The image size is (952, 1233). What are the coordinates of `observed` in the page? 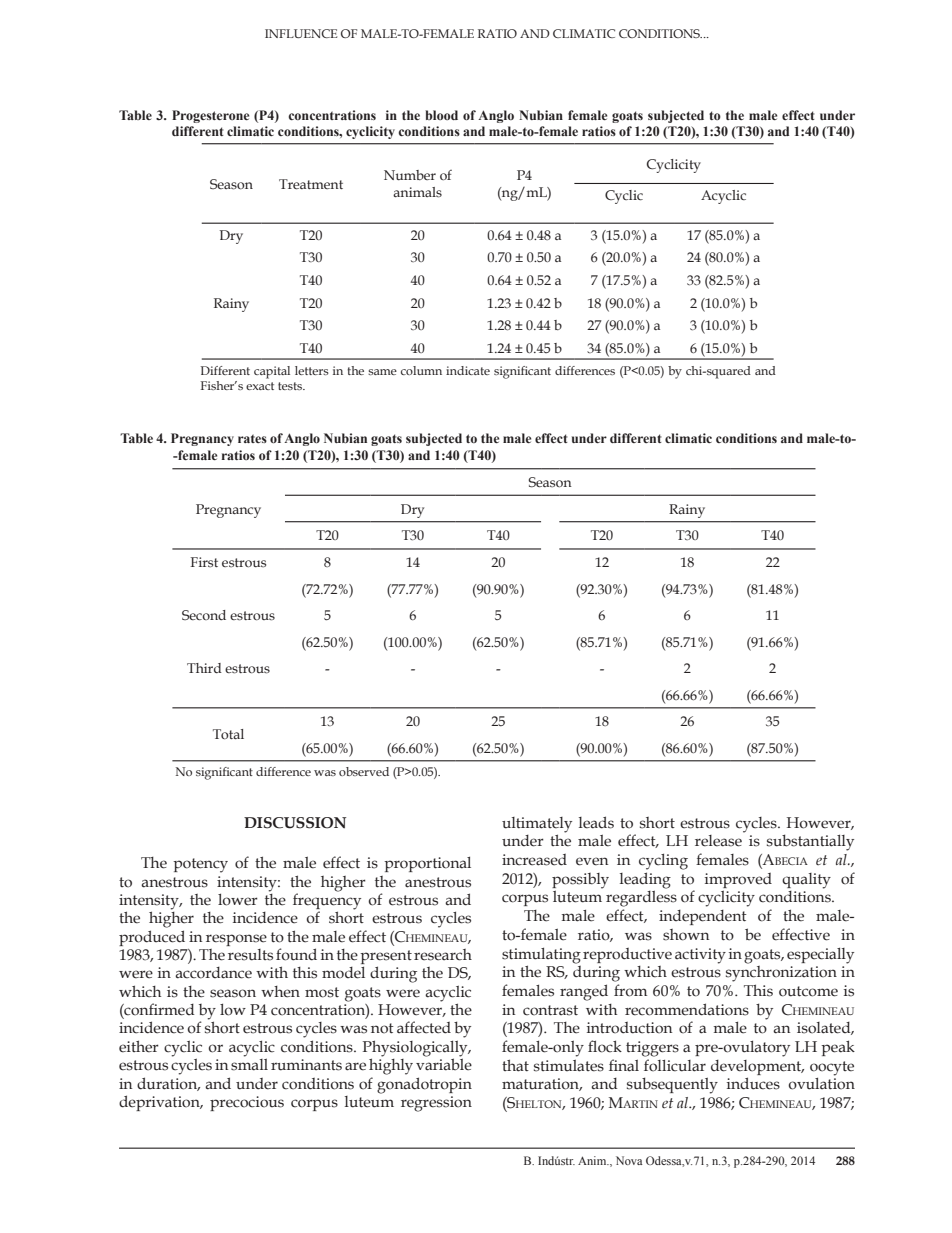 It's located at (364, 771).
